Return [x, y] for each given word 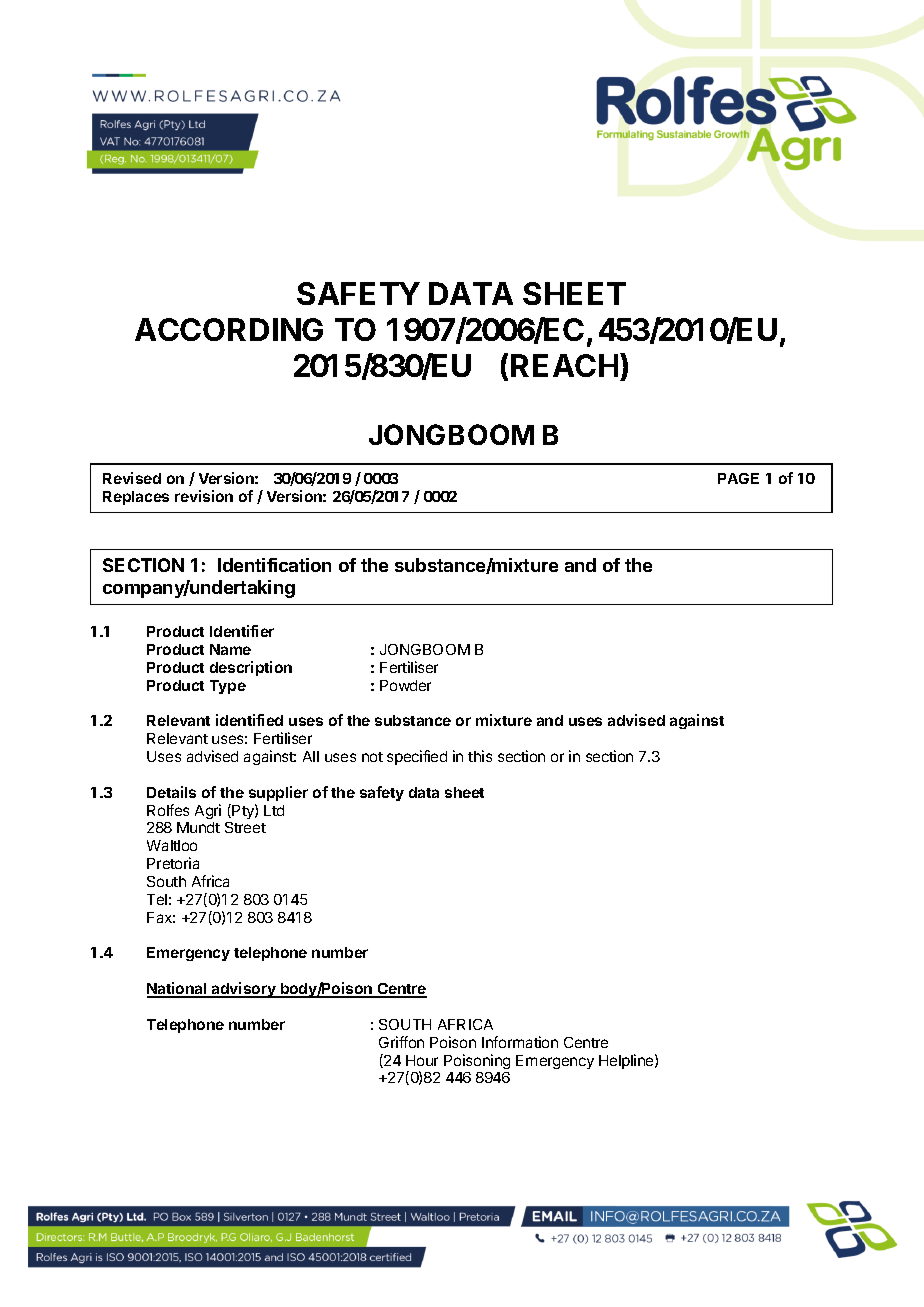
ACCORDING [229, 329]
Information [520, 1042]
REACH [564, 365]
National [178, 989]
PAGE [738, 478]
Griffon [401, 1042]
